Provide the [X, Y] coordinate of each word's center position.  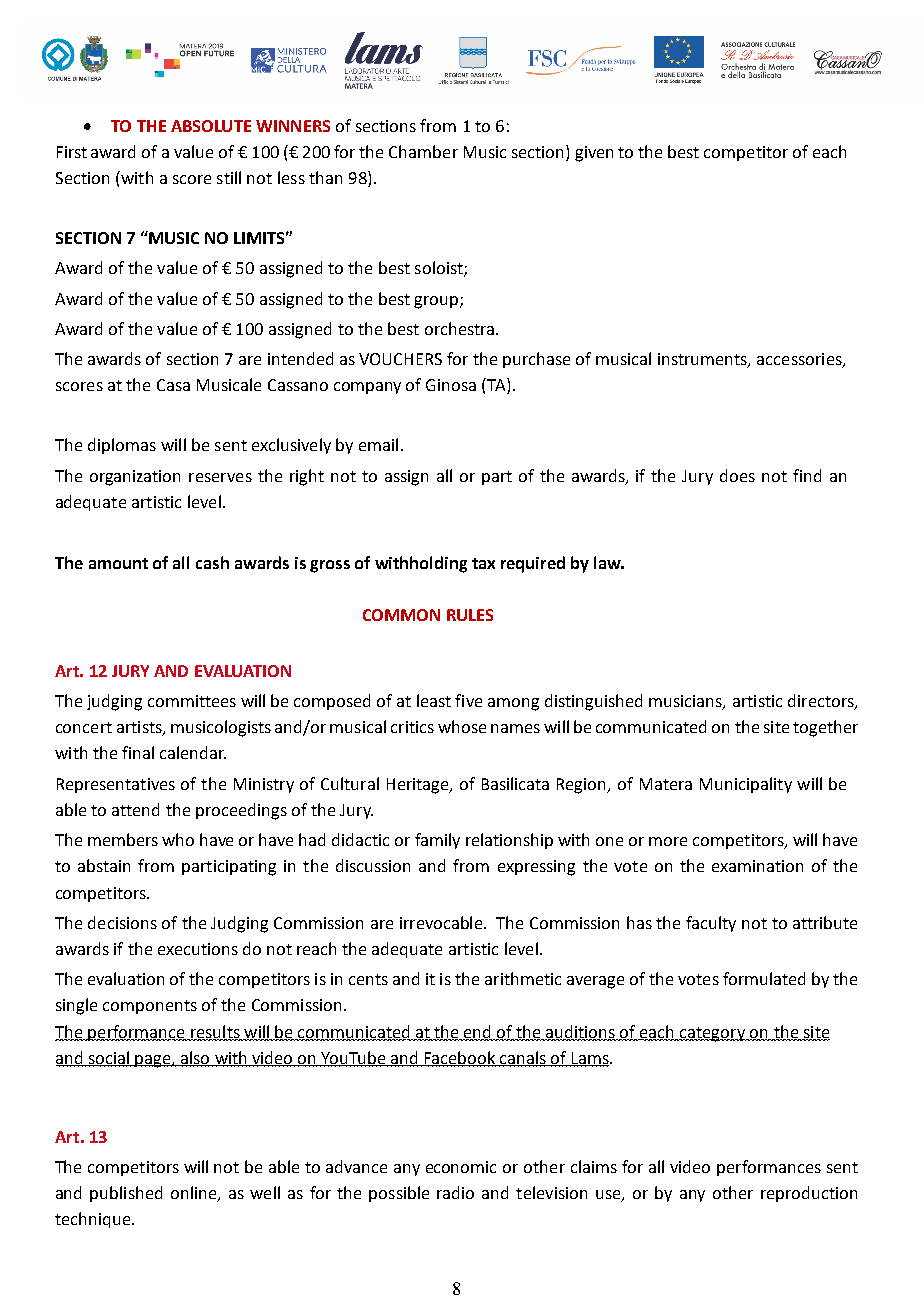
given [594, 154]
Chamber [423, 151]
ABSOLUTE [211, 126]
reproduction [809, 1194]
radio [455, 1192]
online [195, 1194]
